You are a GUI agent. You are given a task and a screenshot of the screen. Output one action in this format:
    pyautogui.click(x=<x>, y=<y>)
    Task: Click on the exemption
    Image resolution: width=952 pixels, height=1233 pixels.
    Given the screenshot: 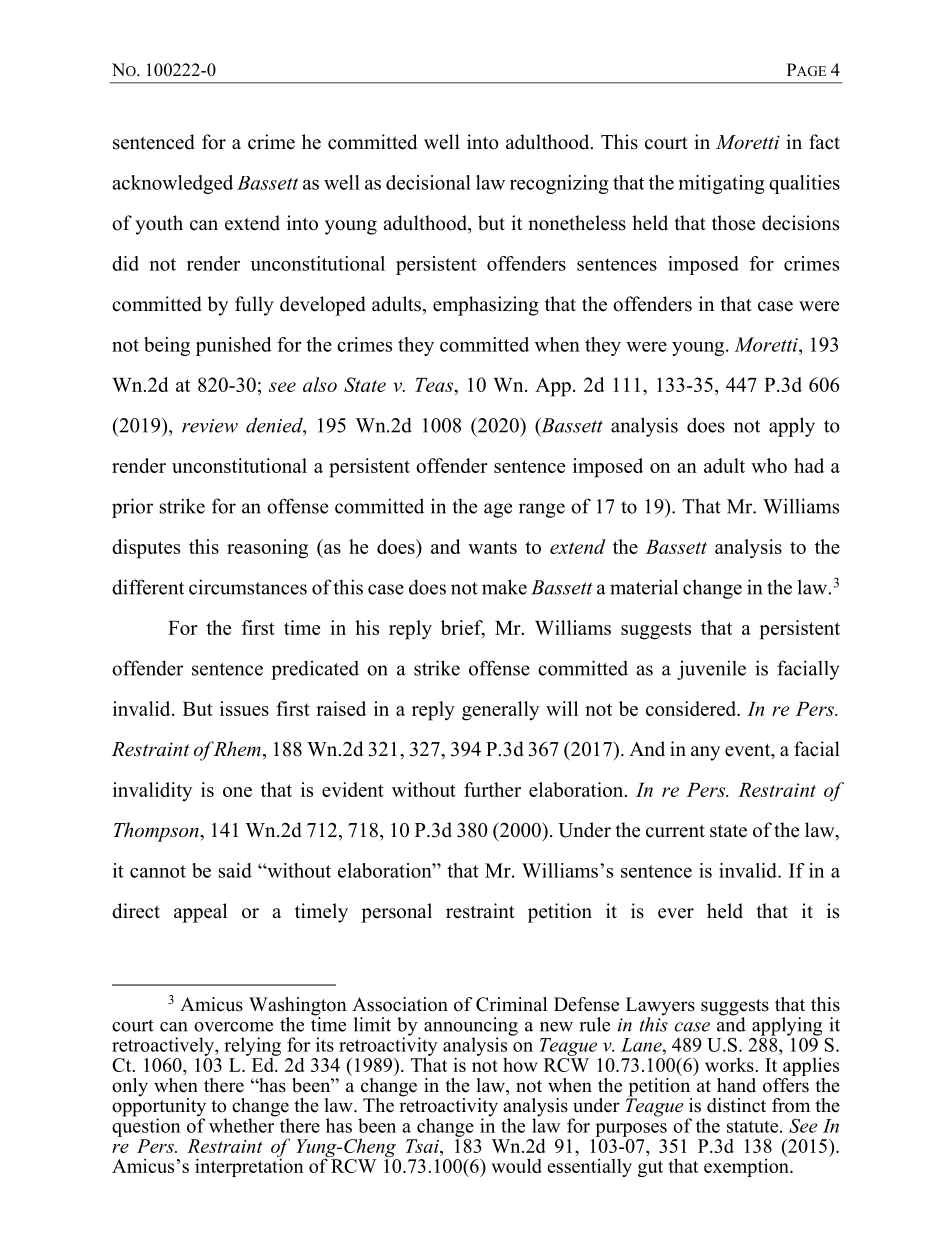 What is the action you would take?
    pyautogui.click(x=747, y=1166)
